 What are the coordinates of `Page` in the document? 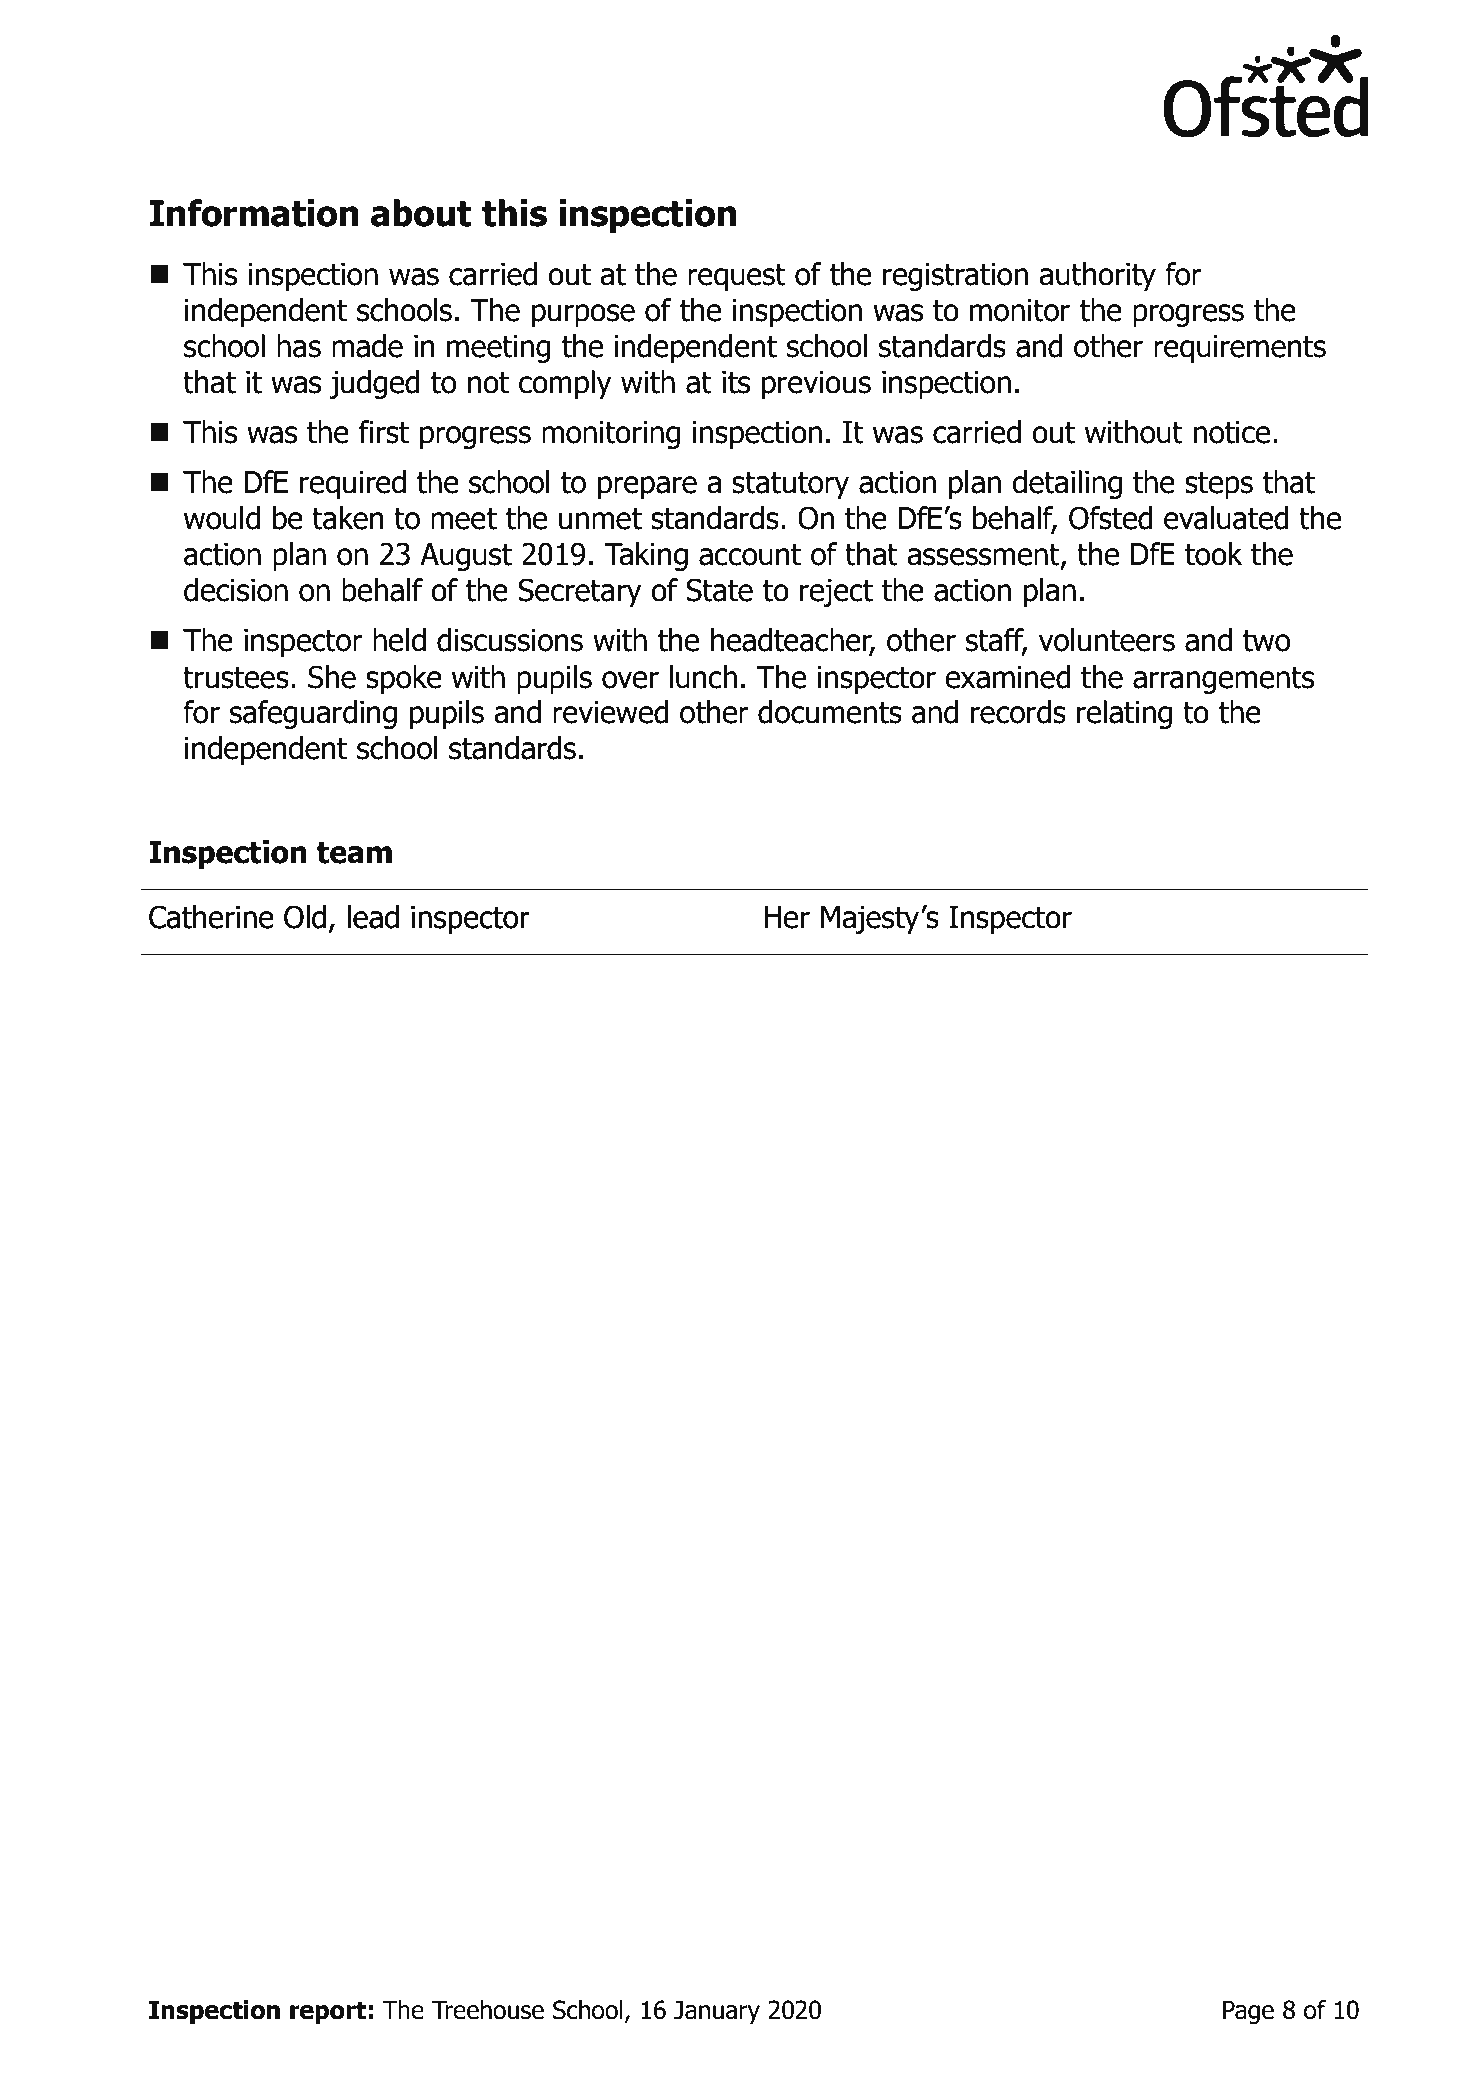 It's located at (1248, 2012).
